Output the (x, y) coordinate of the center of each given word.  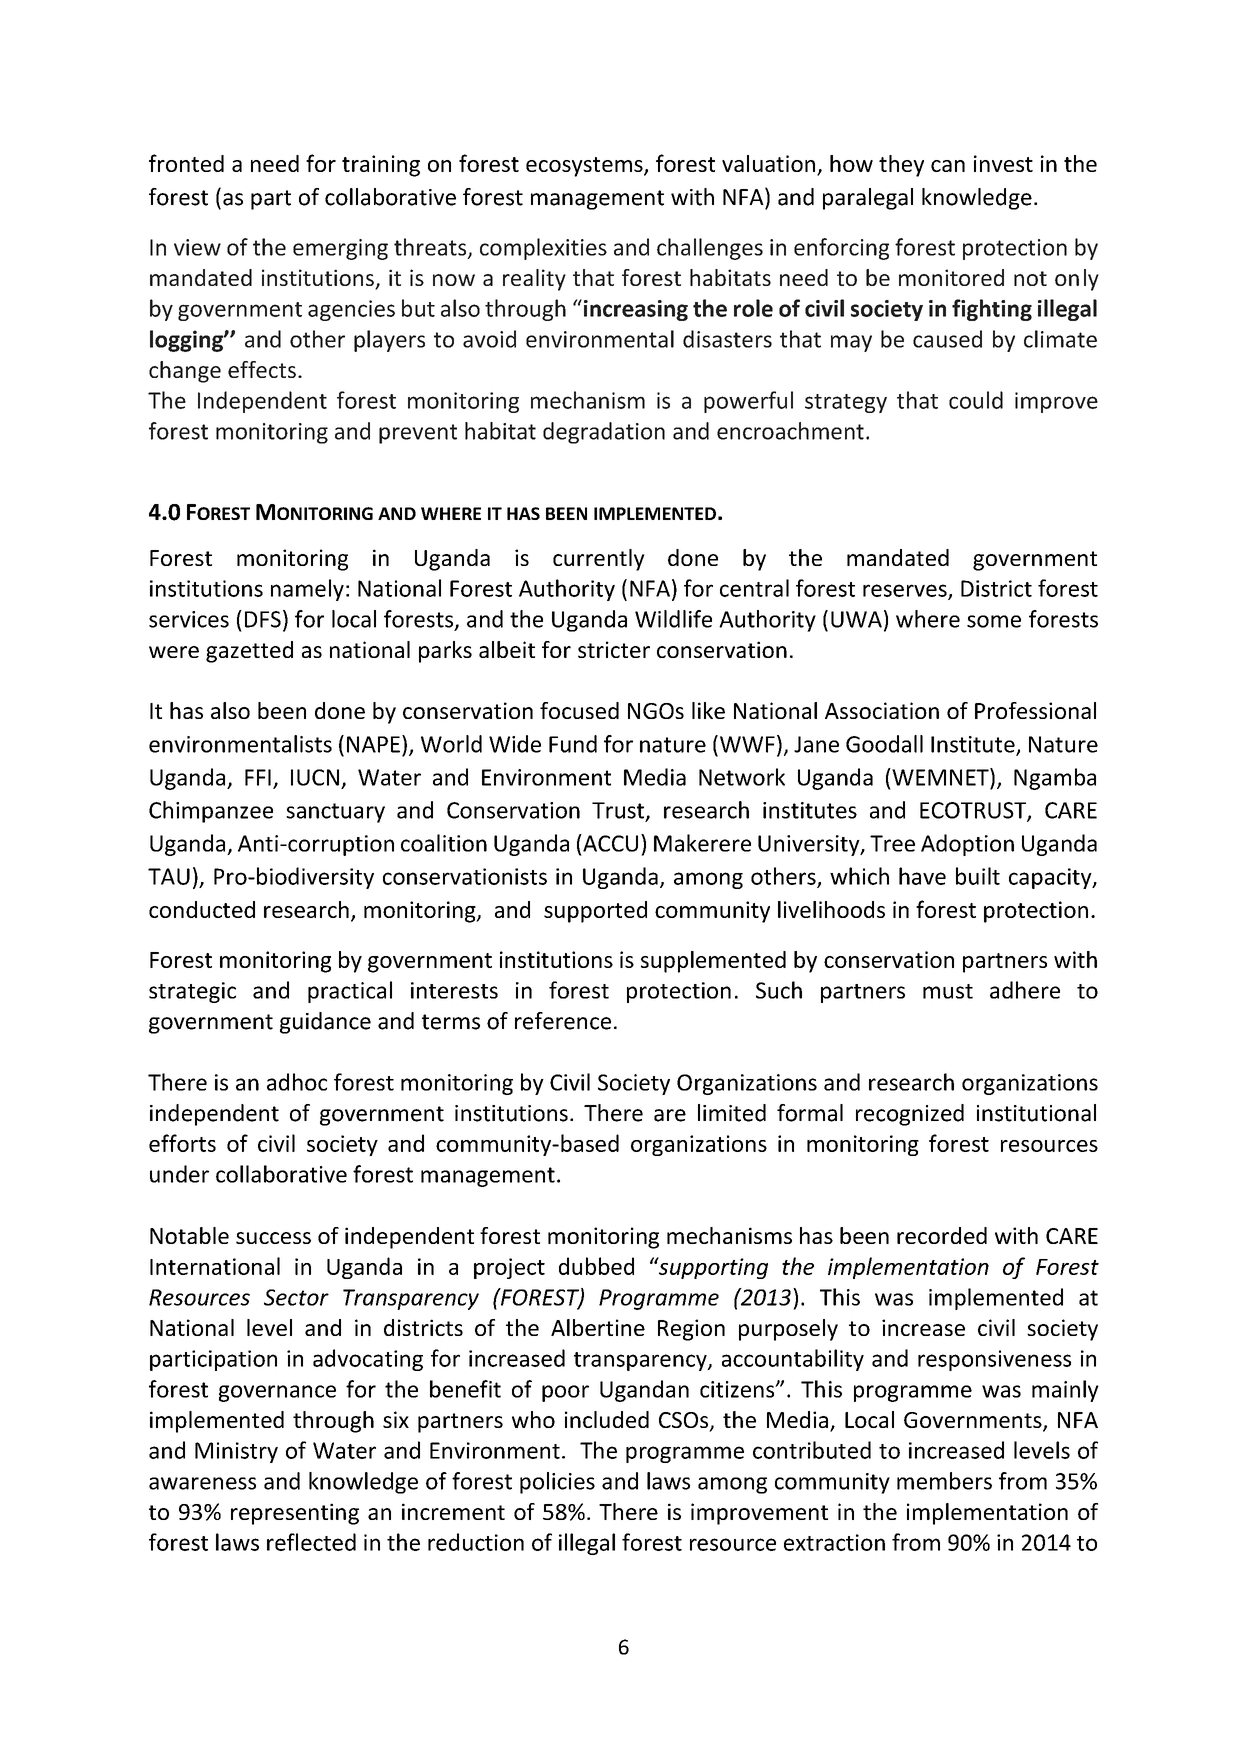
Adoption (967, 845)
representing (295, 1514)
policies (557, 1483)
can (948, 166)
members (944, 1481)
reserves (906, 591)
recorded (942, 1235)
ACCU (609, 843)
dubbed (596, 1266)
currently (599, 560)
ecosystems (585, 167)
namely (307, 590)
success (273, 1238)
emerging (340, 249)
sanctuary (335, 813)
